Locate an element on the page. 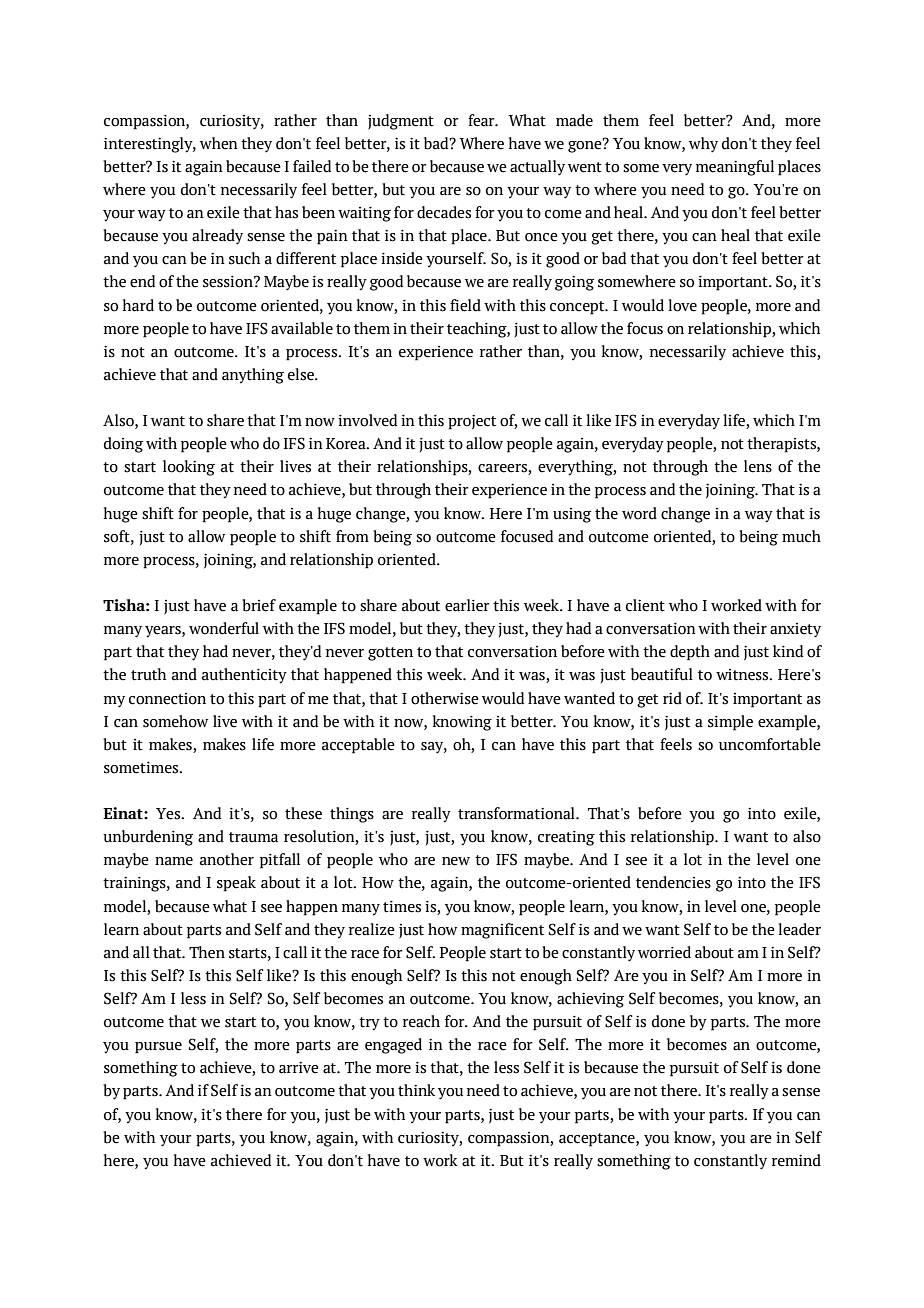 This image has height=1308, width=924. lens is located at coordinates (758, 466).
